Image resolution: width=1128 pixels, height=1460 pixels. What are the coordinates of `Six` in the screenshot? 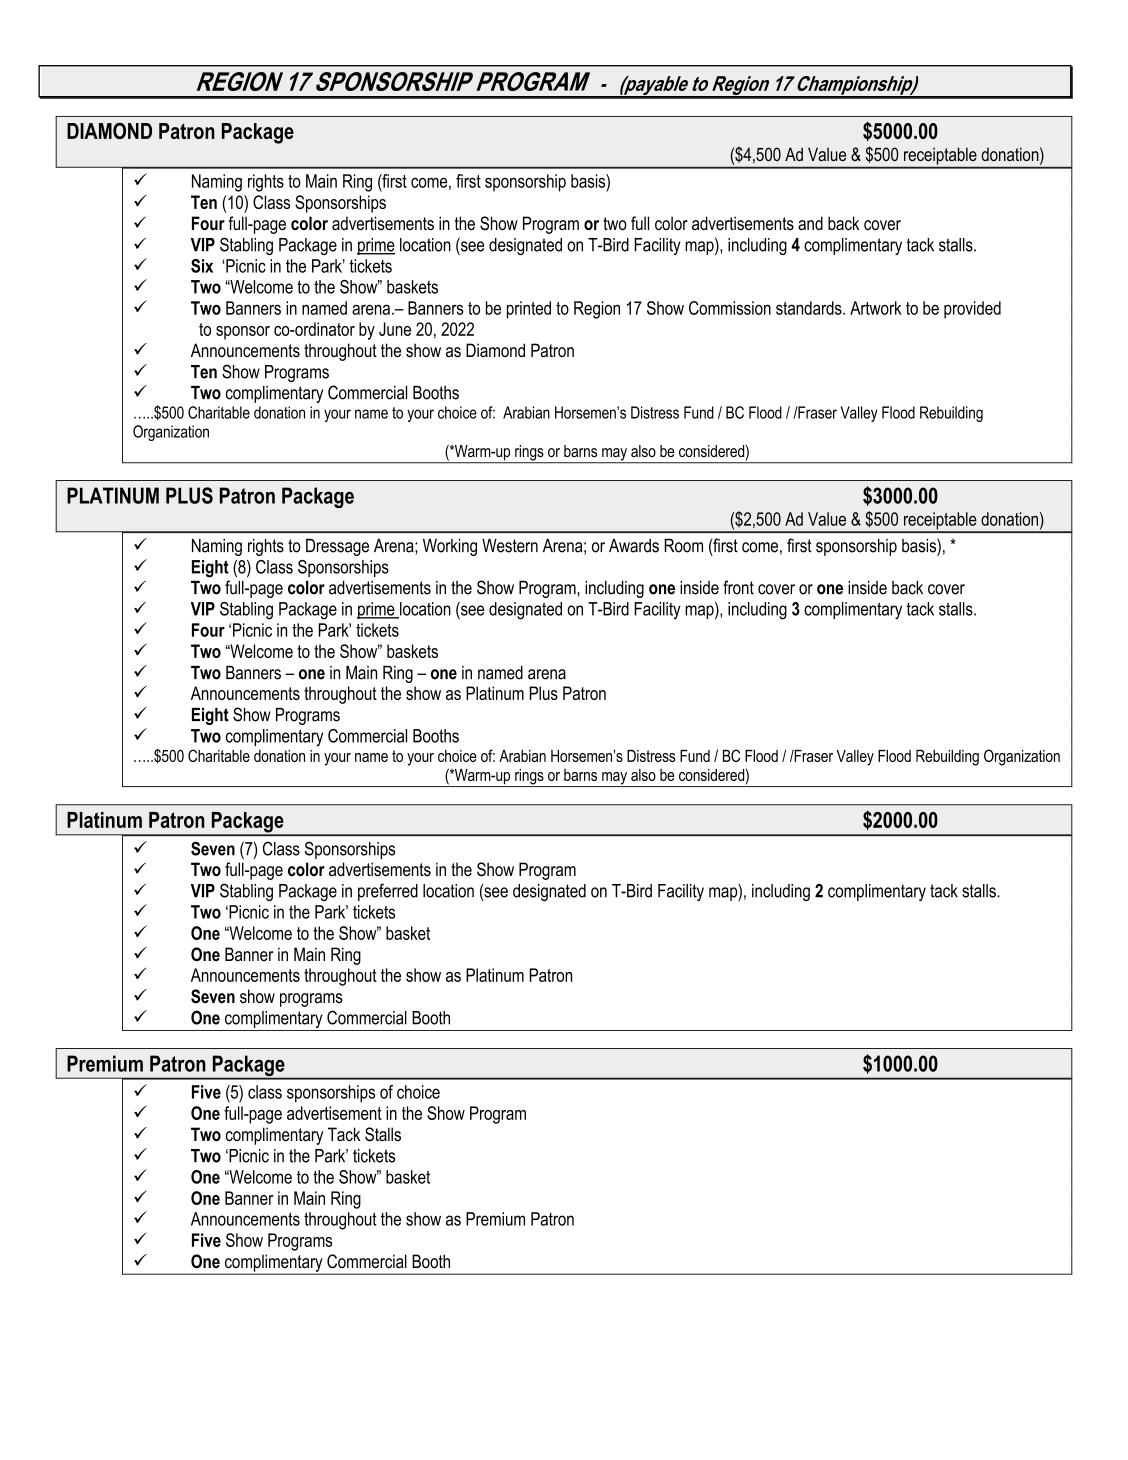 It's located at (202, 266).
